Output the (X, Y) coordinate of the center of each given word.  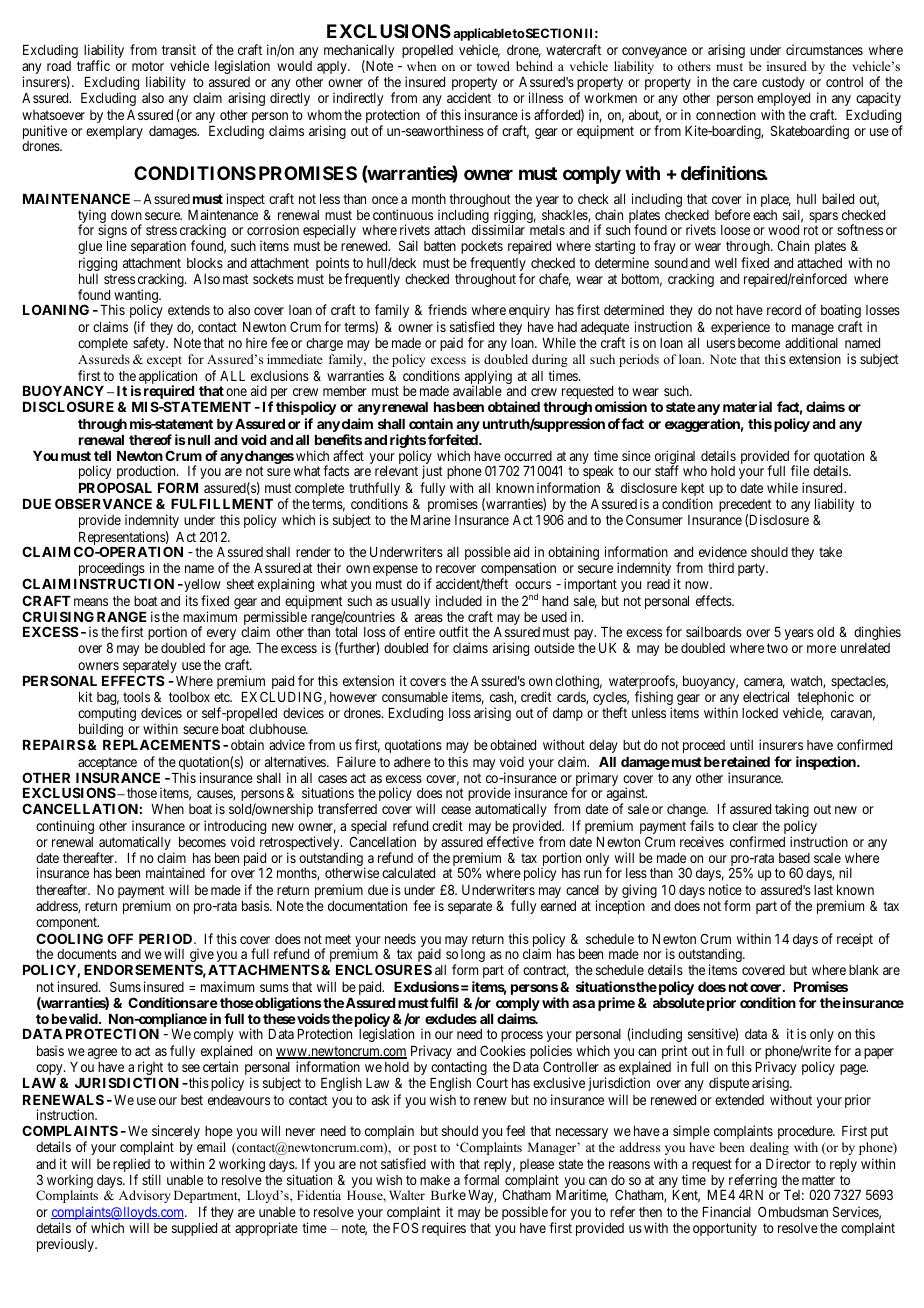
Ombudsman (793, 1211)
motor (148, 66)
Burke (448, 1195)
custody (783, 83)
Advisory (145, 1196)
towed (493, 66)
